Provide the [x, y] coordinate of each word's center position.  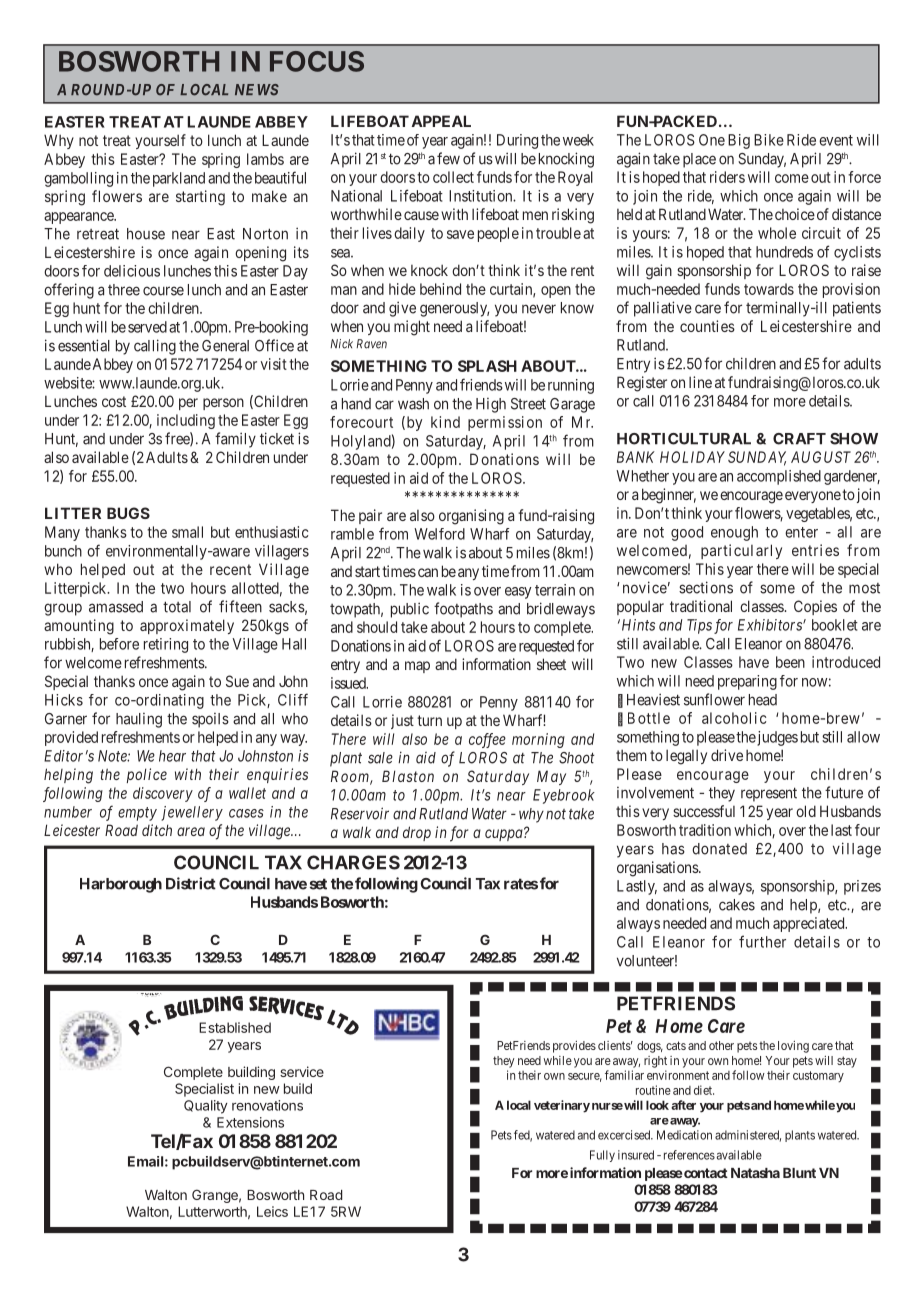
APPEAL [441, 121]
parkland [179, 179]
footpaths [463, 610]
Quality [206, 1107]
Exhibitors [771, 625]
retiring [166, 645]
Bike [769, 140]
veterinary [562, 1106]
